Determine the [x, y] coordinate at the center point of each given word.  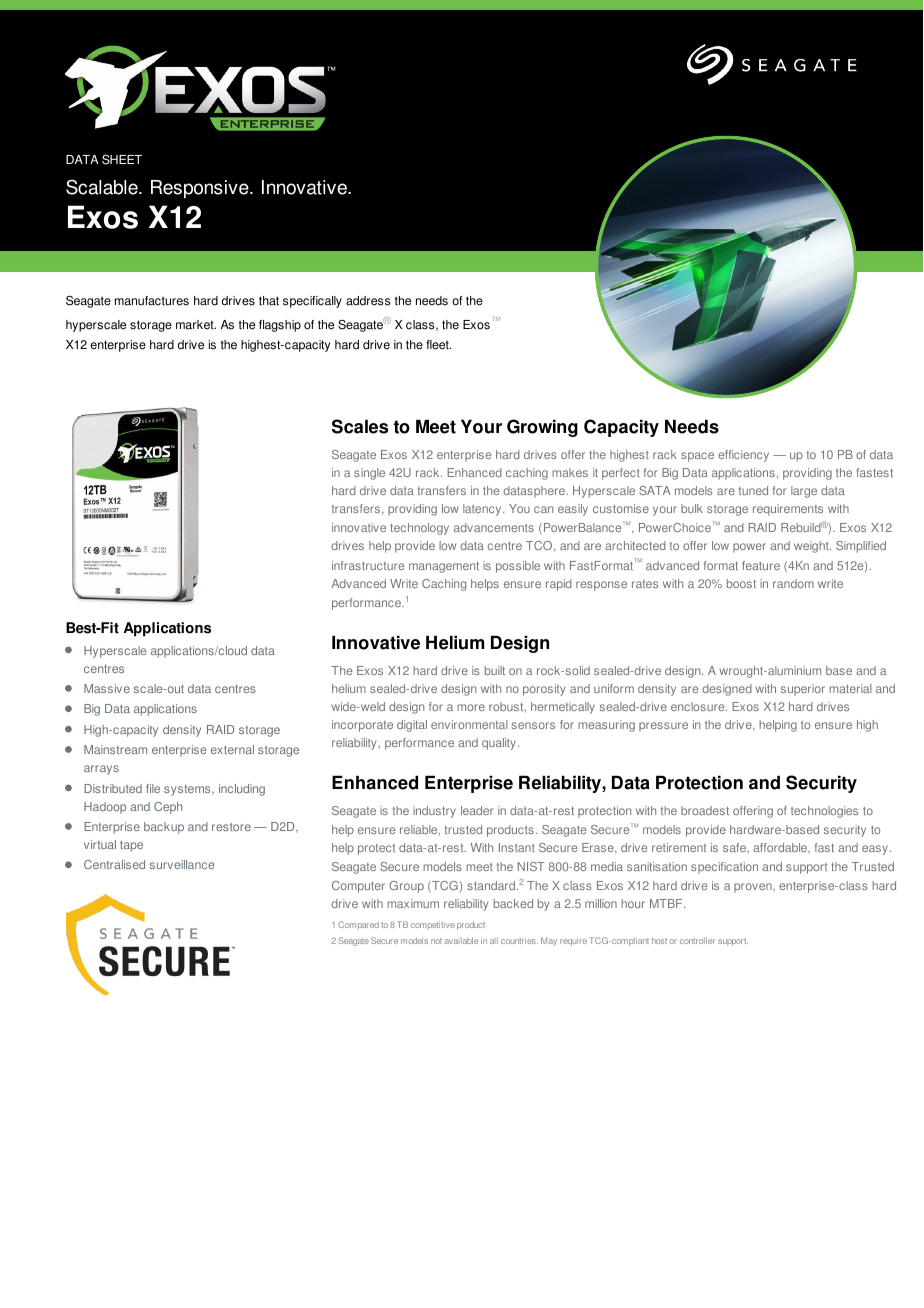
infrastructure [368, 565]
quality [499, 744]
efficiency [743, 456]
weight [812, 547]
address [368, 301]
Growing [542, 428]
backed [513, 903]
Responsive [201, 189]
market [196, 325]
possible [518, 567]
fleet [438, 345]
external [232, 749]
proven [754, 888]
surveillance [182, 864]
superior [803, 690]
